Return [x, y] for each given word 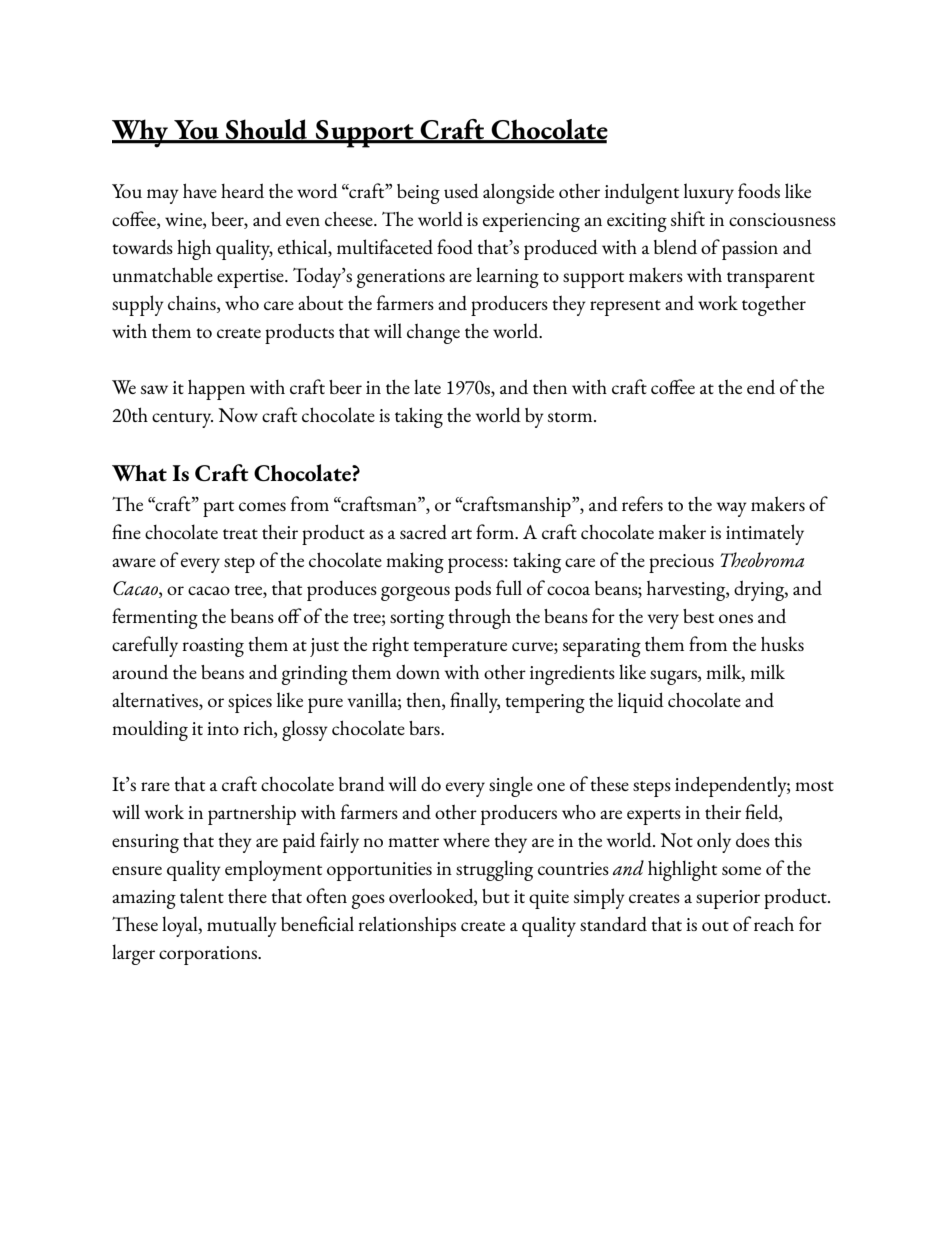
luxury [709, 193]
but [496, 896]
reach [774, 924]
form [496, 531]
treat [240, 534]
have [200, 190]
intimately [765, 534]
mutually [242, 926]
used [461, 190]
